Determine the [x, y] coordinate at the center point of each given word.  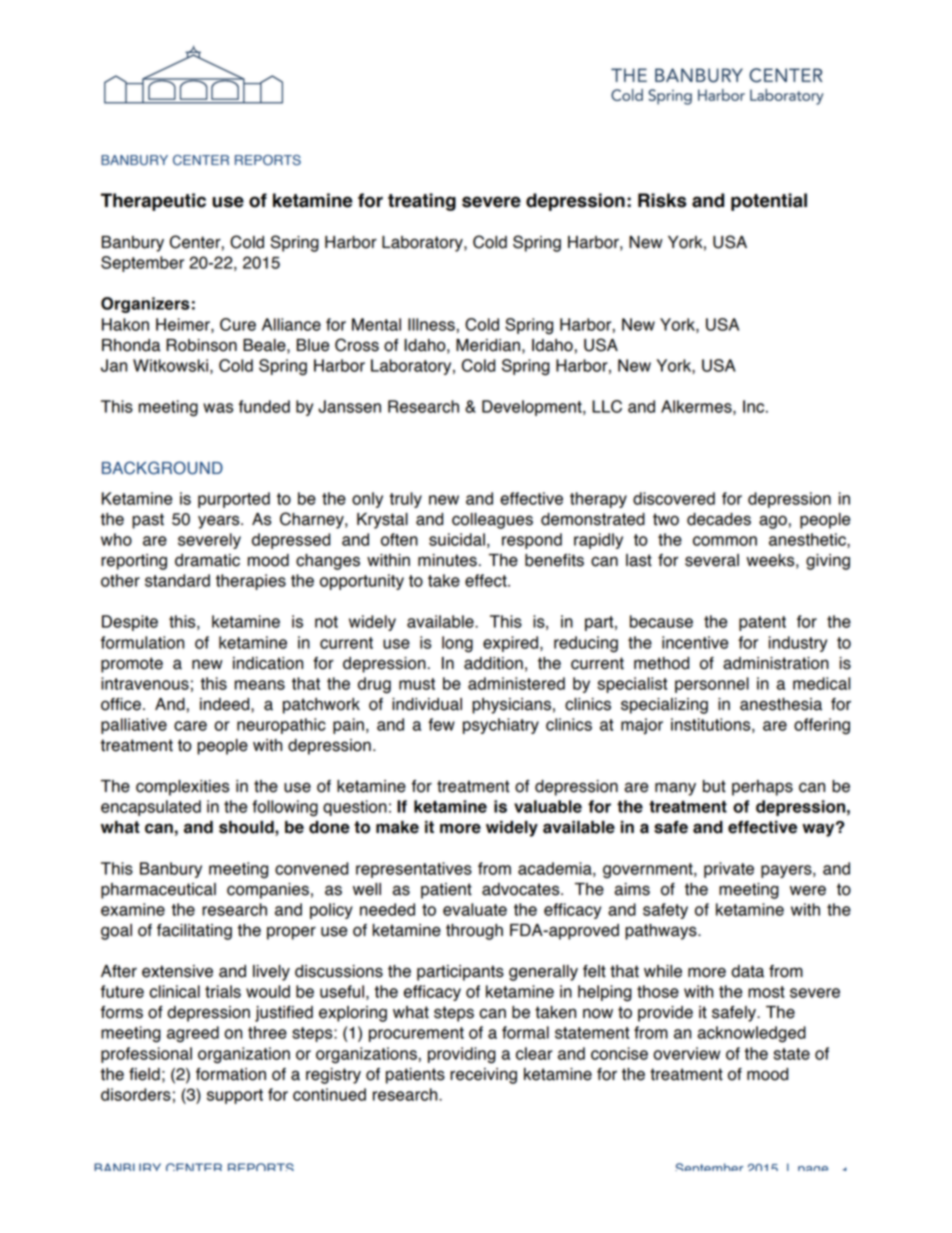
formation [231, 1074]
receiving [483, 1076]
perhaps [762, 788]
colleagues [492, 521]
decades [719, 519]
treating [422, 202]
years [220, 522]
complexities [182, 788]
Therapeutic [153, 202]
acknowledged [752, 1034]
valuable [548, 806]
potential [769, 202]
